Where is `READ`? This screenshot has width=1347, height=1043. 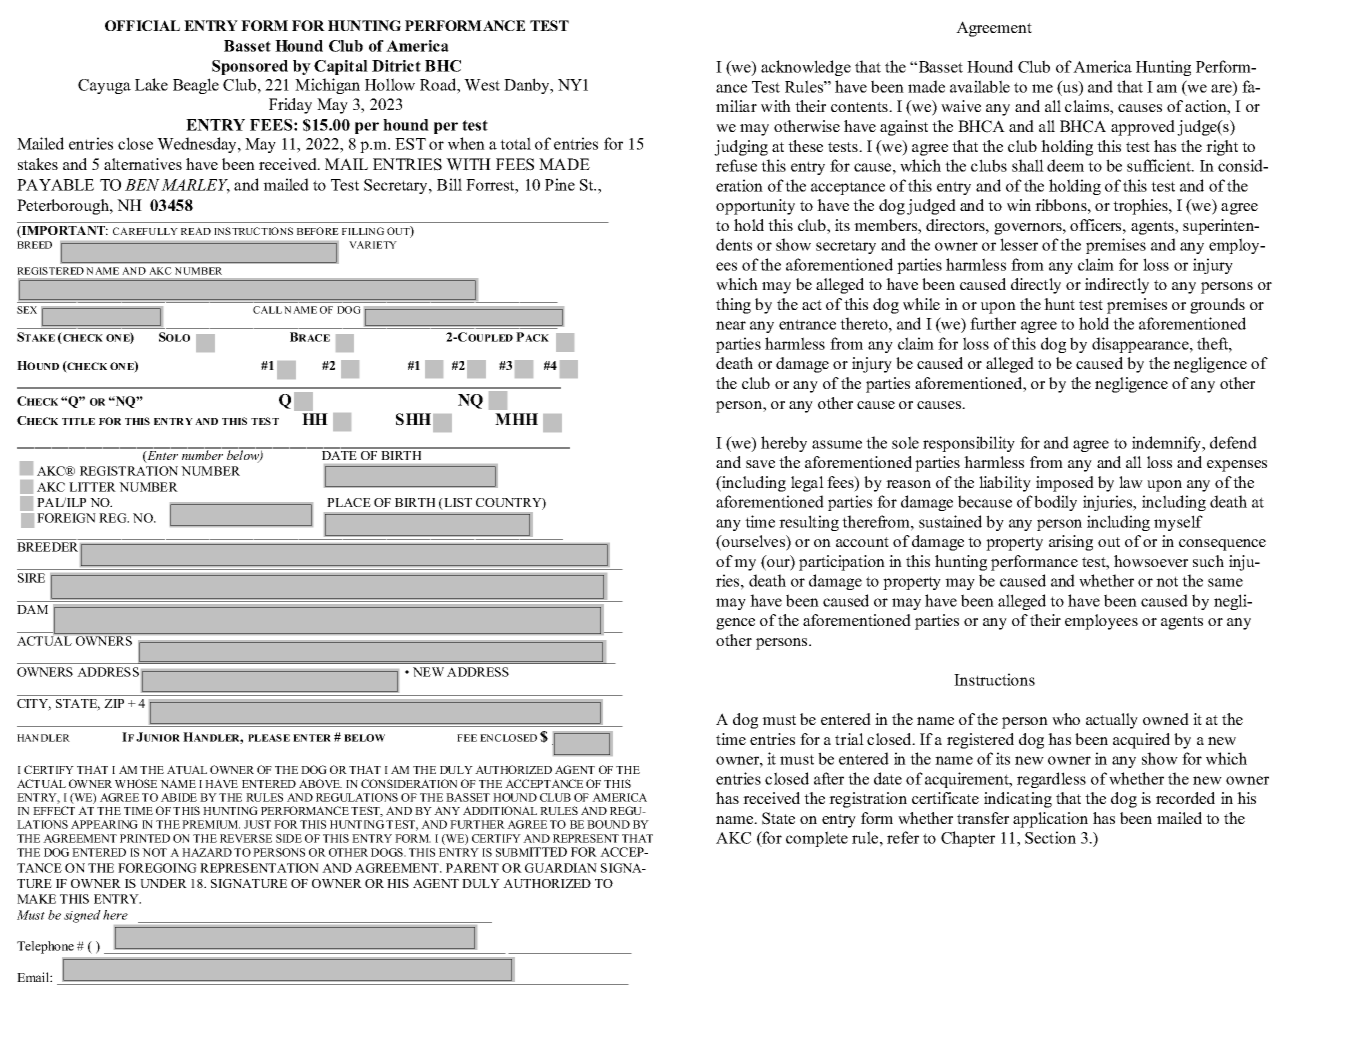 READ is located at coordinates (196, 231).
